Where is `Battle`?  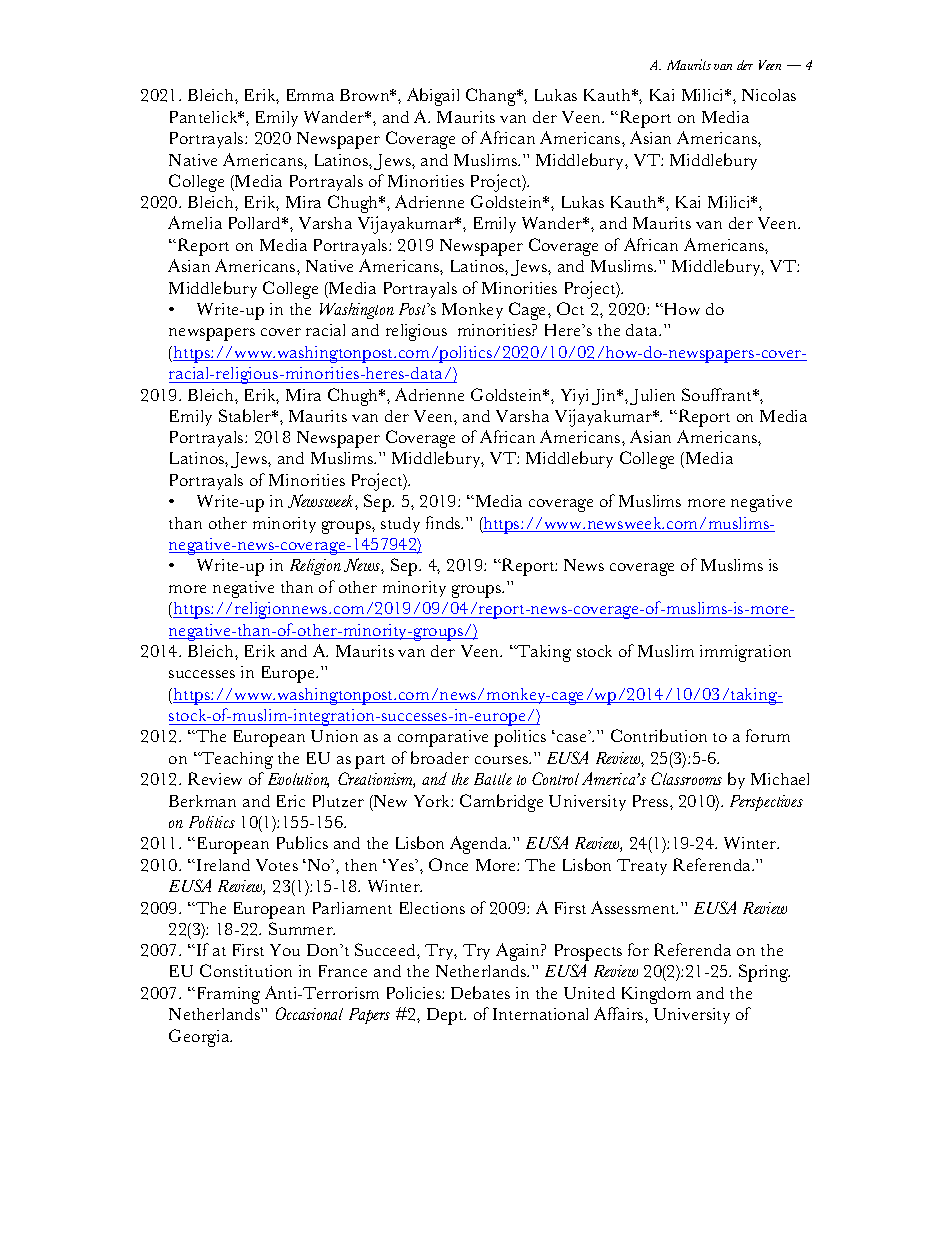
Battle is located at coordinates (493, 779).
